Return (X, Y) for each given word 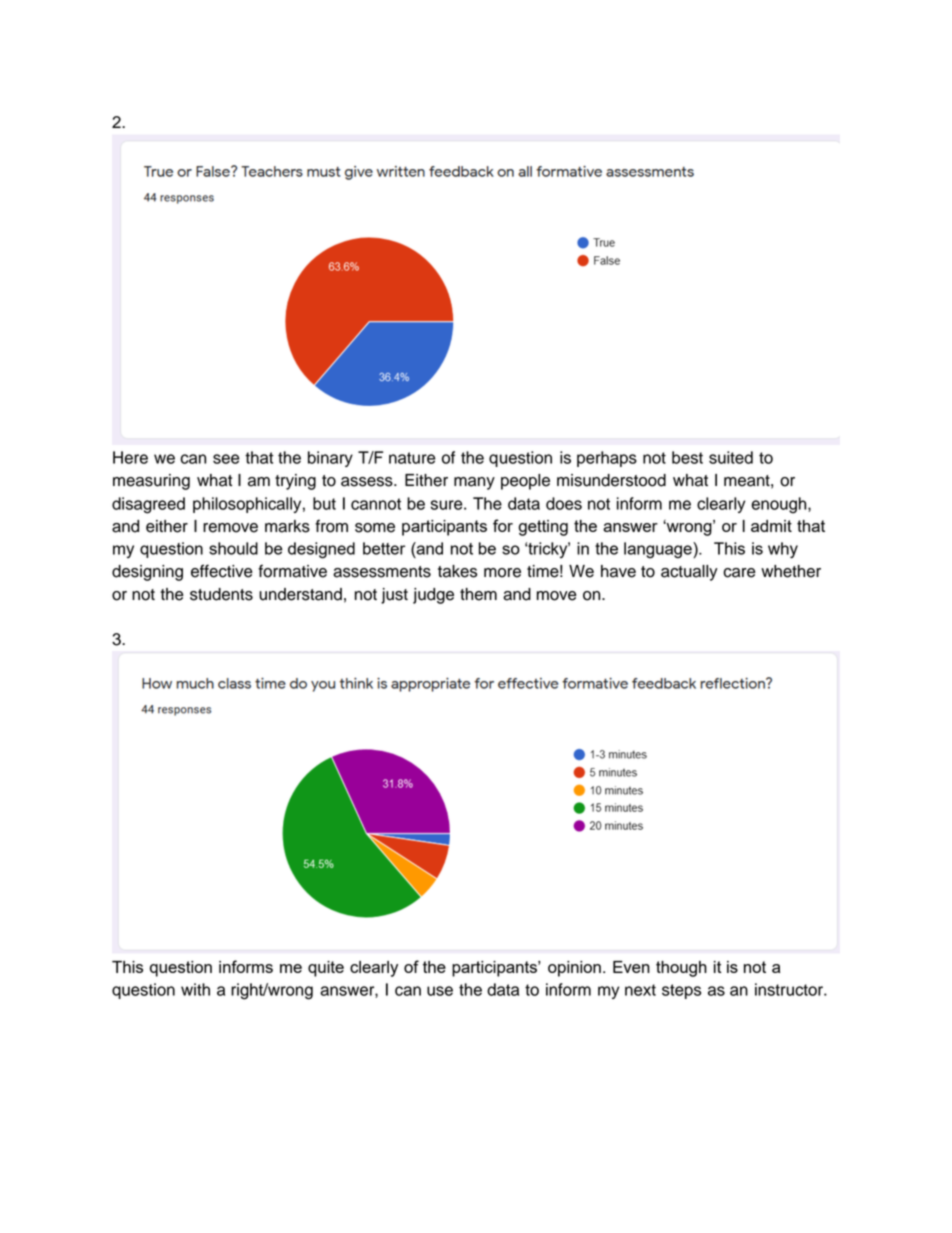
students (221, 594)
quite (326, 969)
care (739, 573)
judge (433, 596)
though (681, 969)
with (195, 989)
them (478, 594)
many (474, 483)
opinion (574, 969)
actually (689, 573)
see (226, 459)
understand (300, 594)
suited (731, 457)
